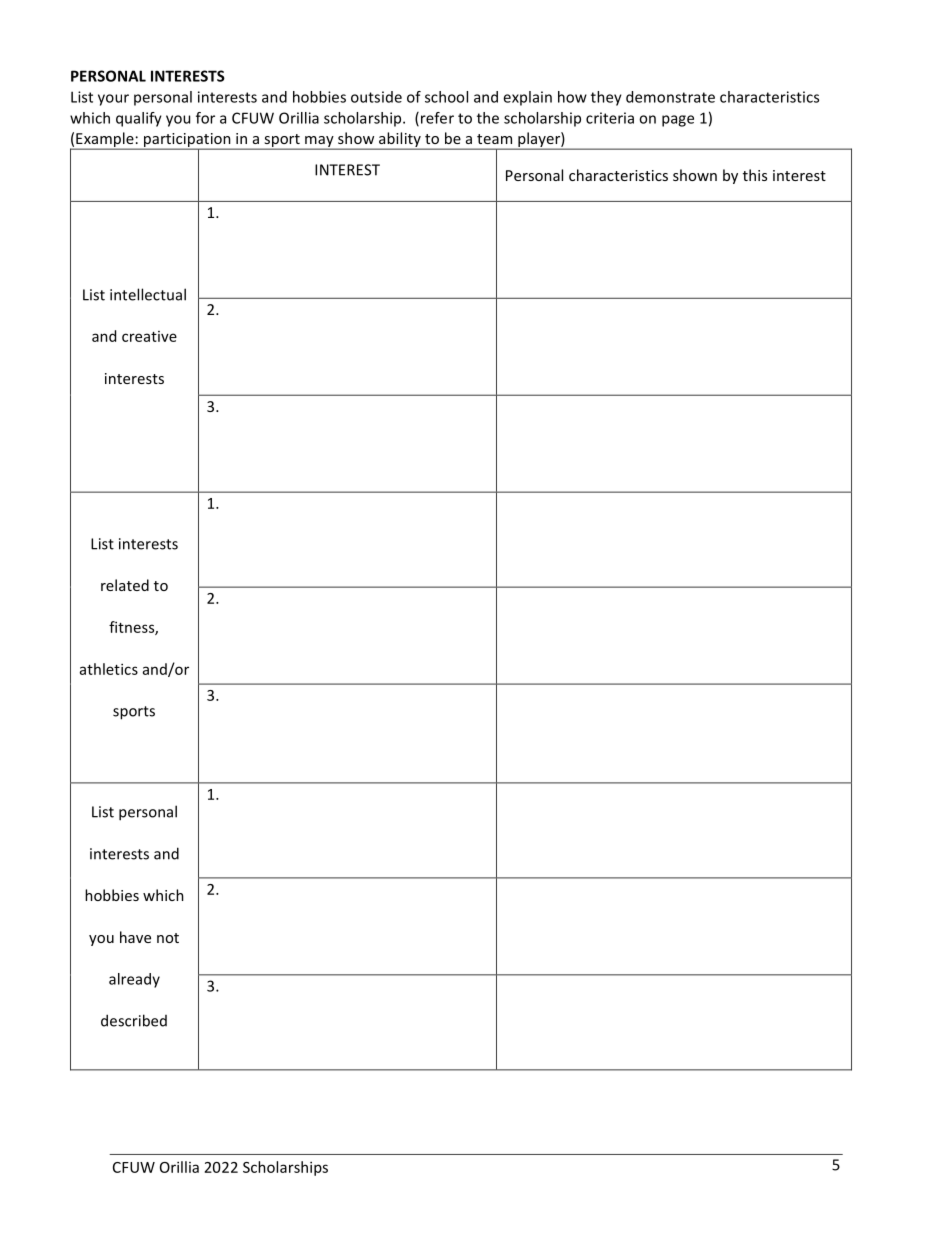 This screenshot has height=1233, width=952. I want to click on refer, so click(437, 118).
